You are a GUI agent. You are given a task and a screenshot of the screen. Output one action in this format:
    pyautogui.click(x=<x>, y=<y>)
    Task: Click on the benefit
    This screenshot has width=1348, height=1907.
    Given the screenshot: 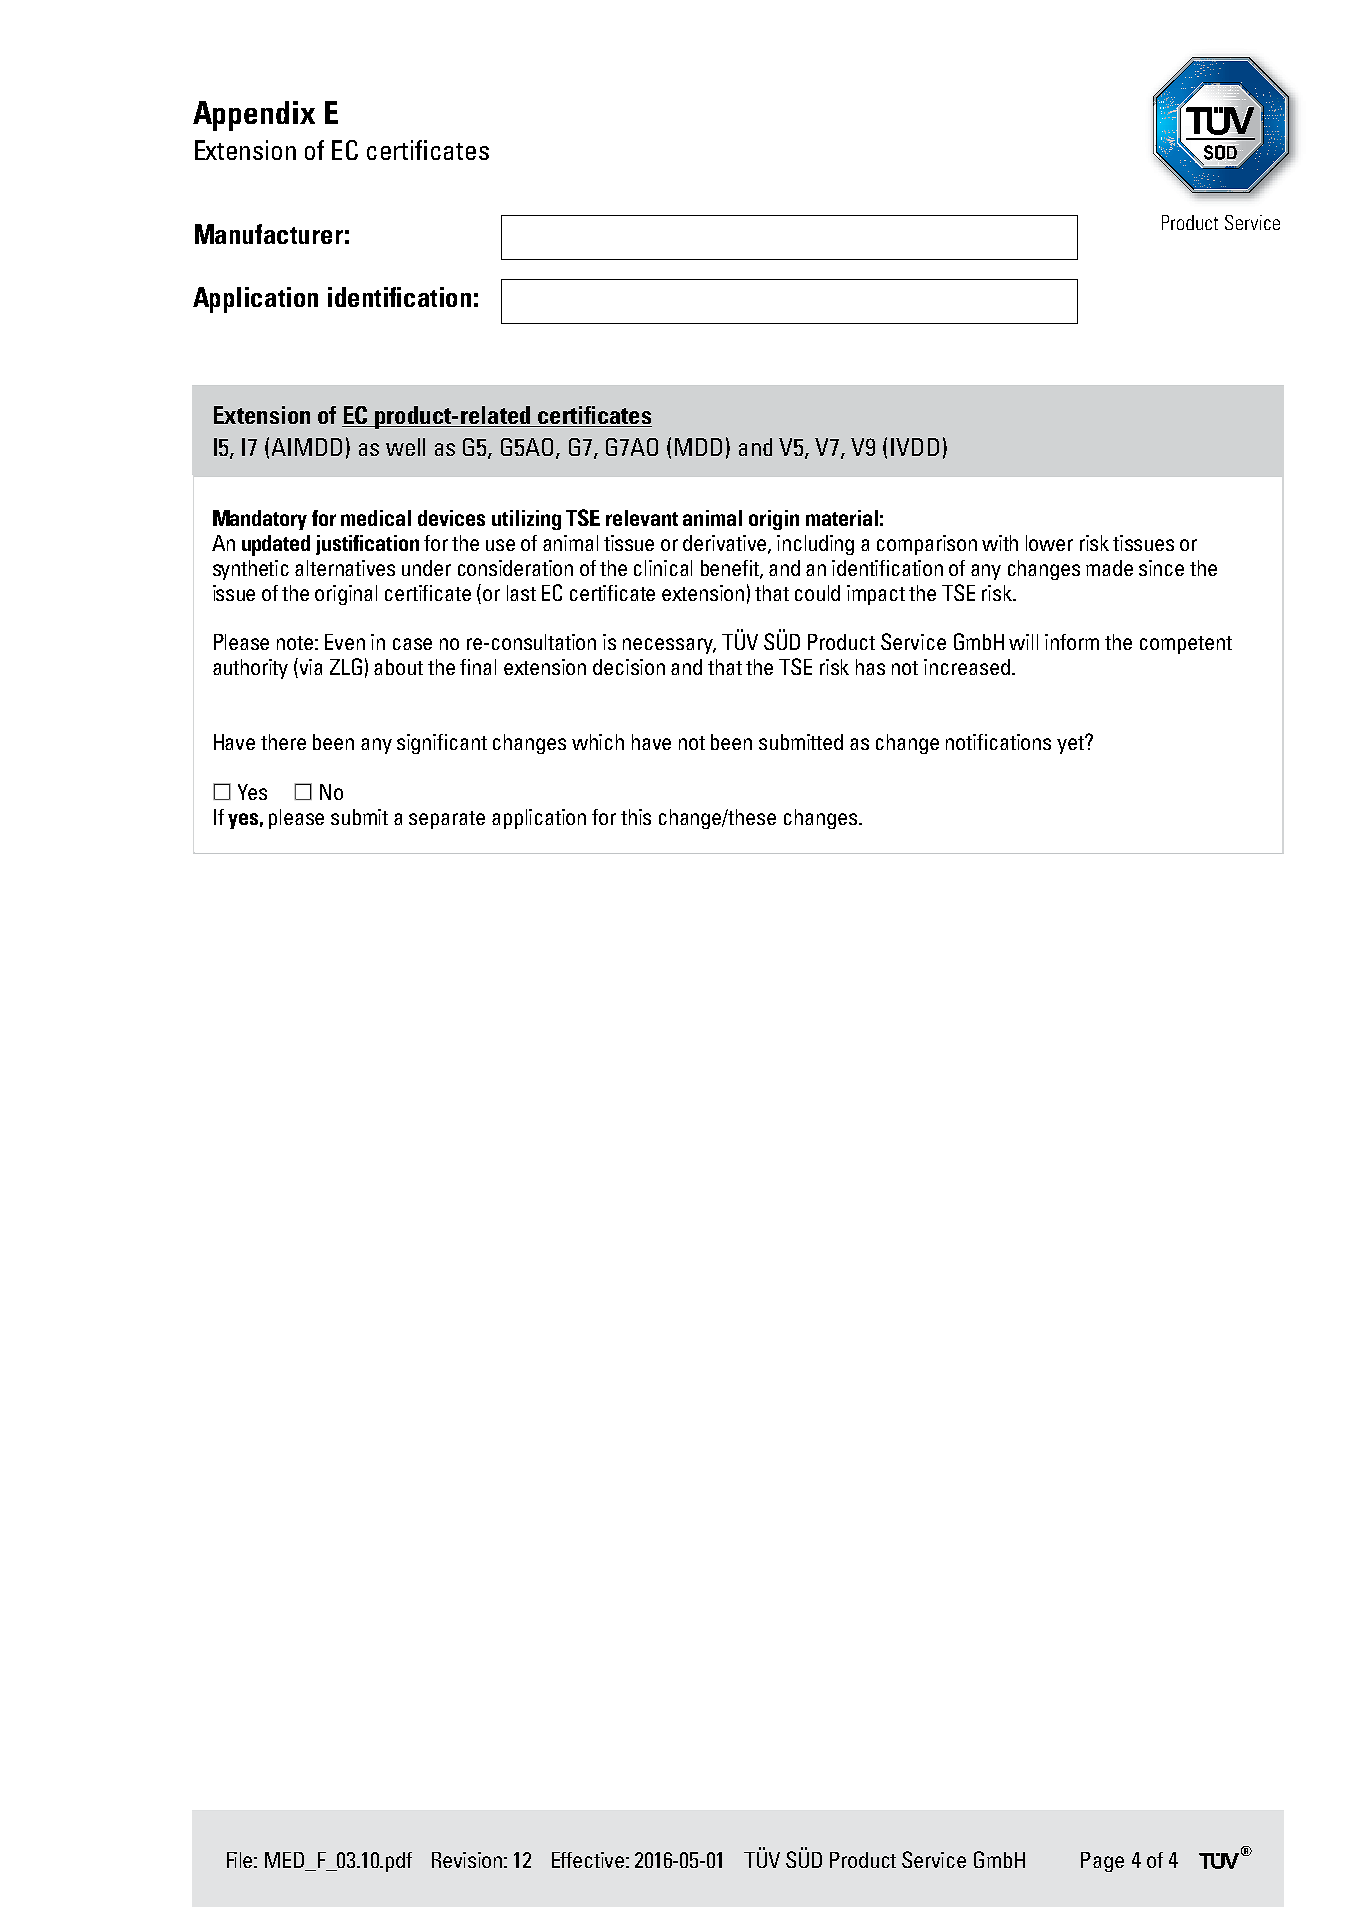 What is the action you would take?
    pyautogui.click(x=732, y=569)
